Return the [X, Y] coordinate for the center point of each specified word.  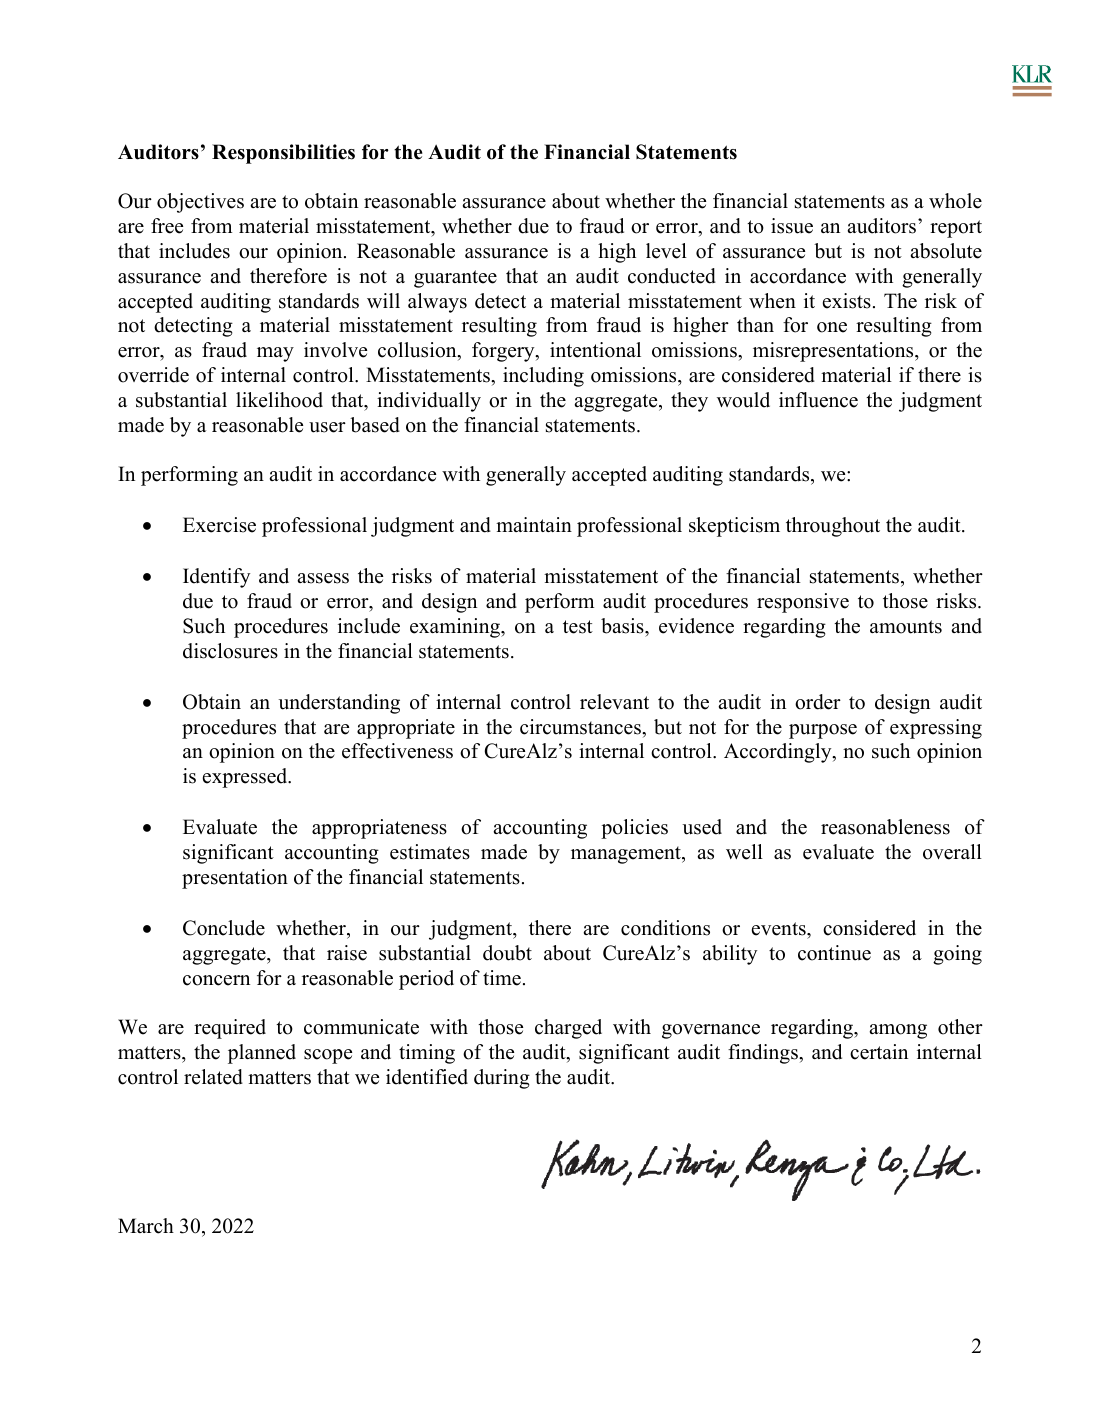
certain [879, 1052]
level [666, 251]
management [627, 855]
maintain [534, 524]
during [502, 1079]
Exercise [219, 525]
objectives [200, 203]
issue [792, 226]
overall [952, 852]
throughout [833, 527]
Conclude [224, 928]
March [146, 1226]
